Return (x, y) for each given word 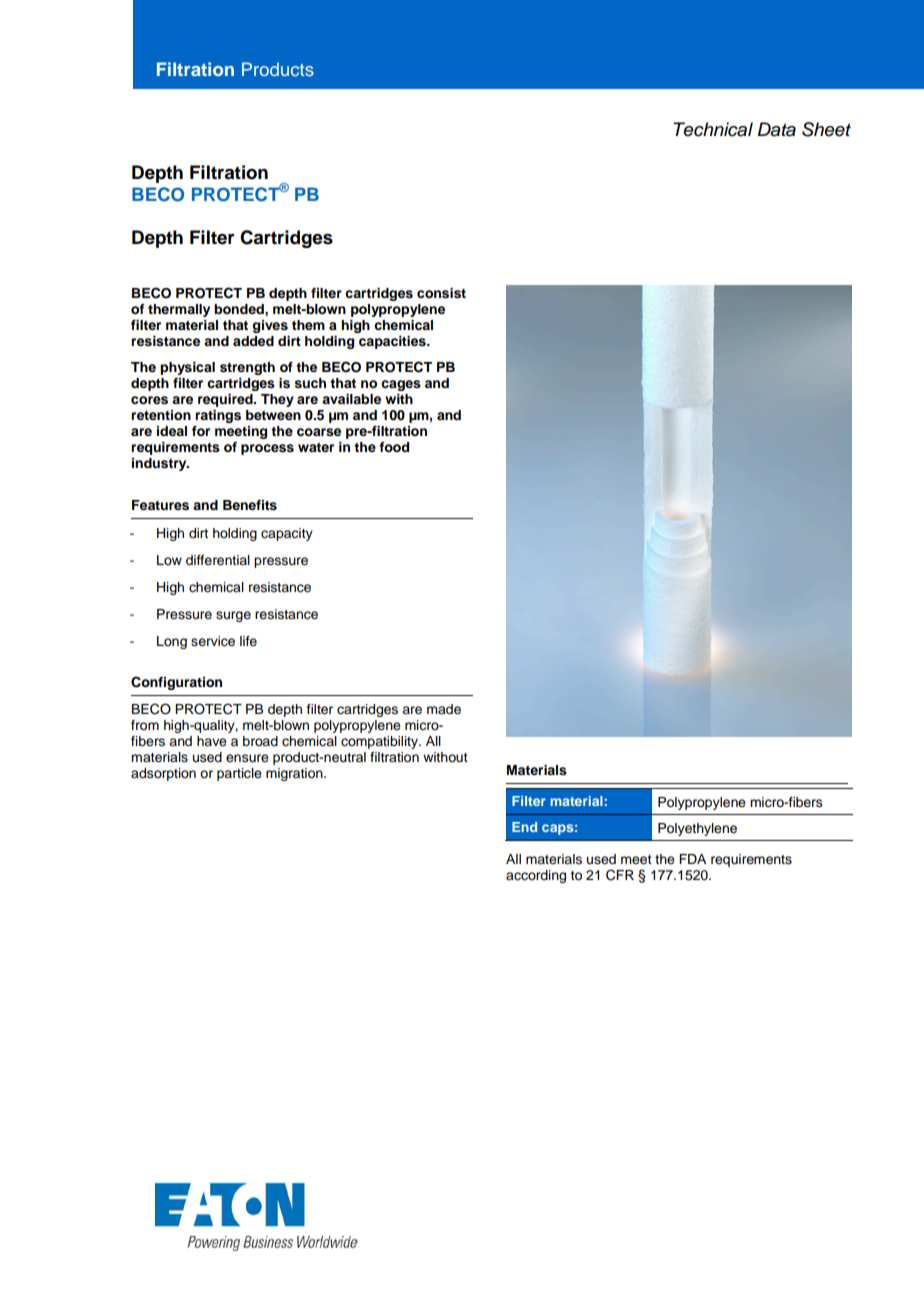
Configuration (176, 683)
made (444, 709)
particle (239, 774)
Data (777, 129)
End (524, 827)
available (351, 399)
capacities (393, 342)
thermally (179, 310)
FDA (692, 859)
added (253, 341)
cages (401, 385)
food (394, 447)
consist (441, 293)
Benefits (250, 505)
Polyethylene (697, 829)
